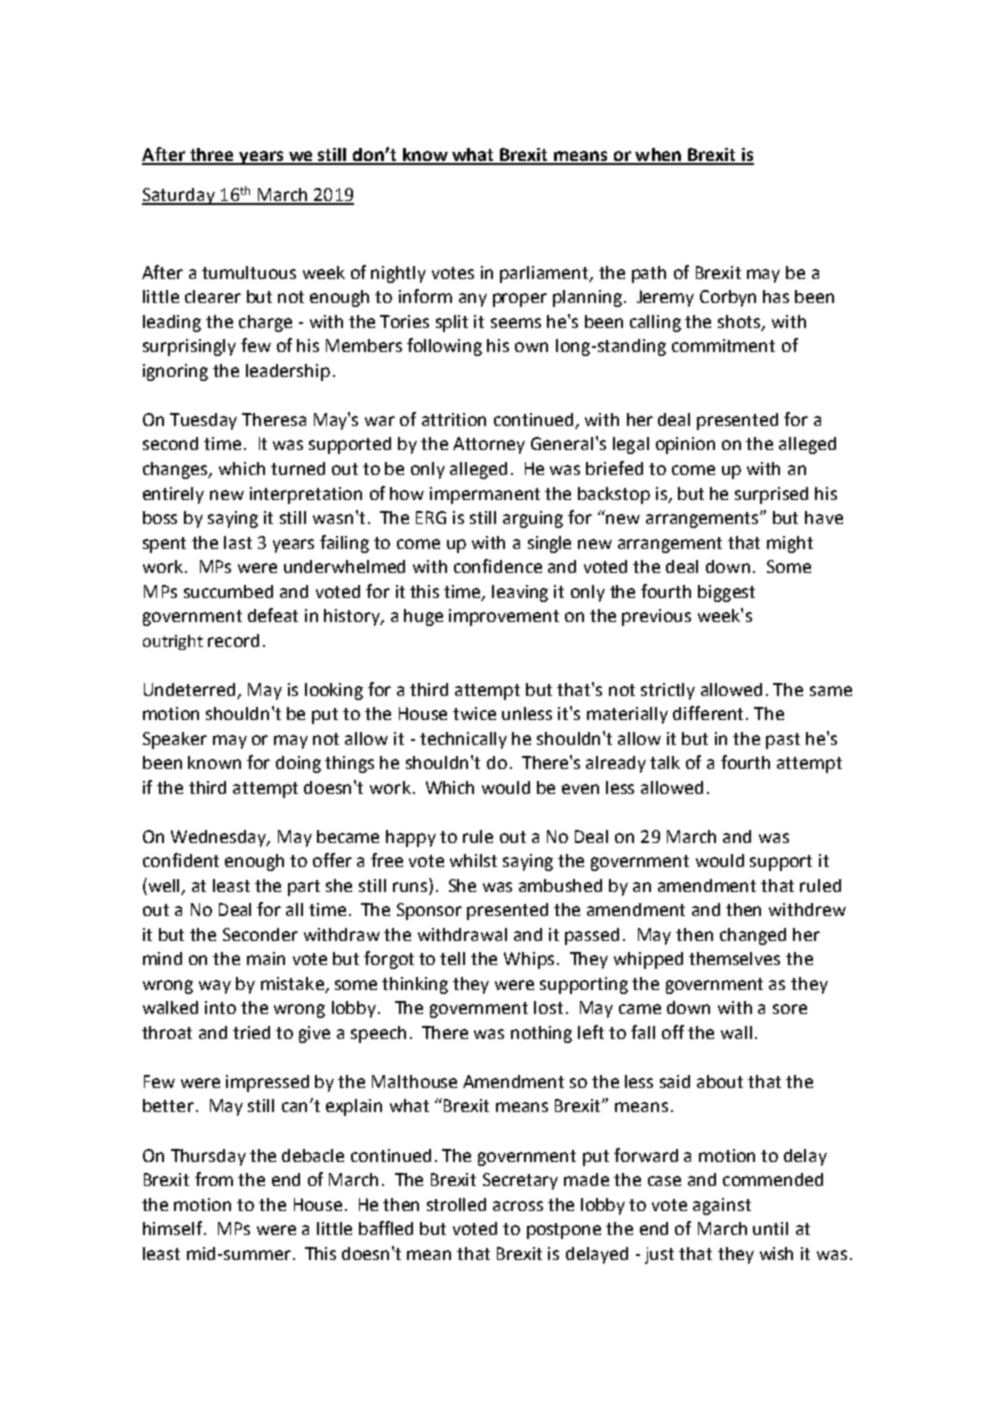 This page has width=996, height=1409. I want to click on three, so click(212, 156).
